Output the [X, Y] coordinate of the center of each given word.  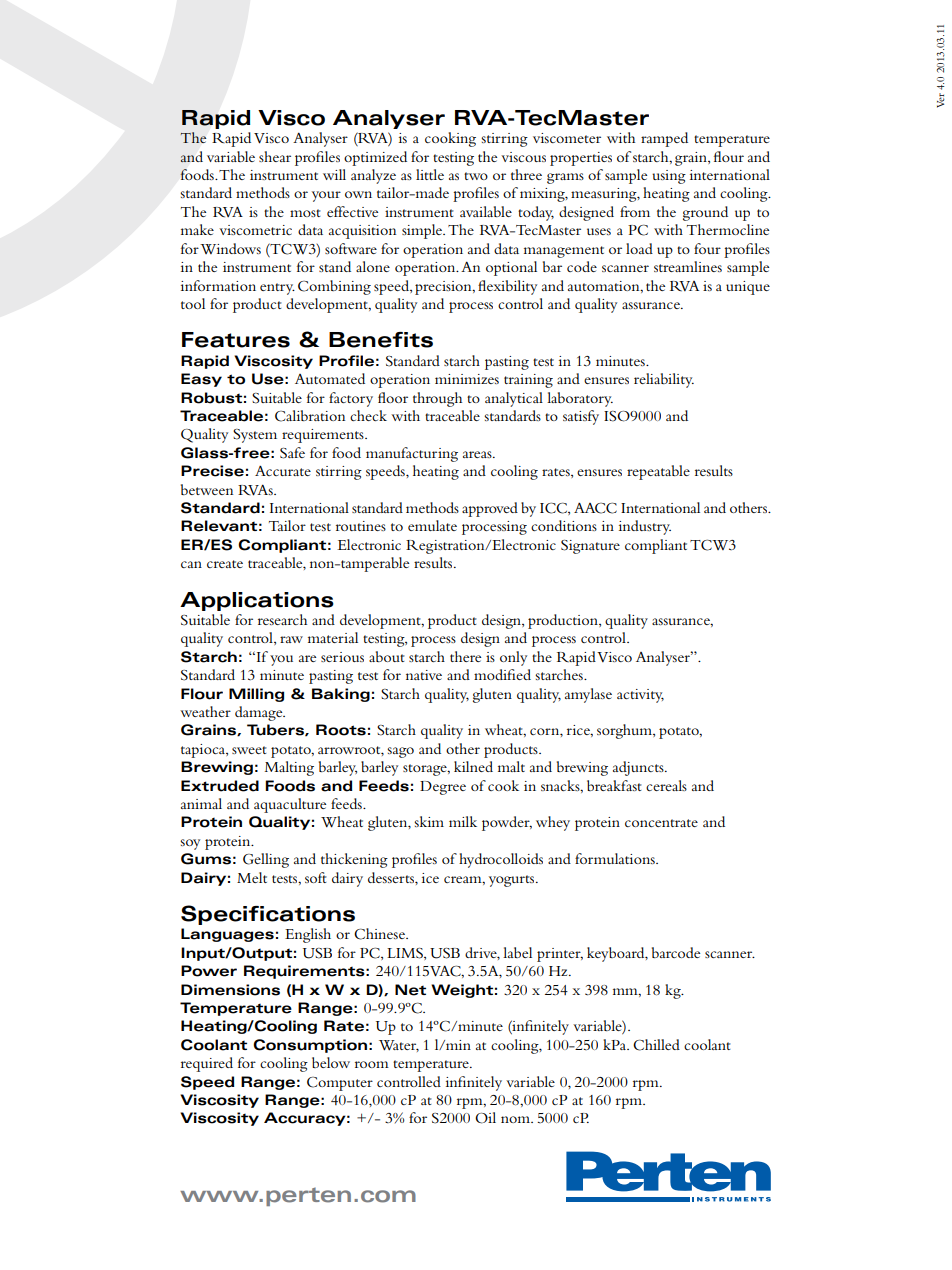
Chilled [656, 1045]
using [669, 177]
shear [275, 156]
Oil [485, 1118]
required [207, 1064]
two [476, 176]
